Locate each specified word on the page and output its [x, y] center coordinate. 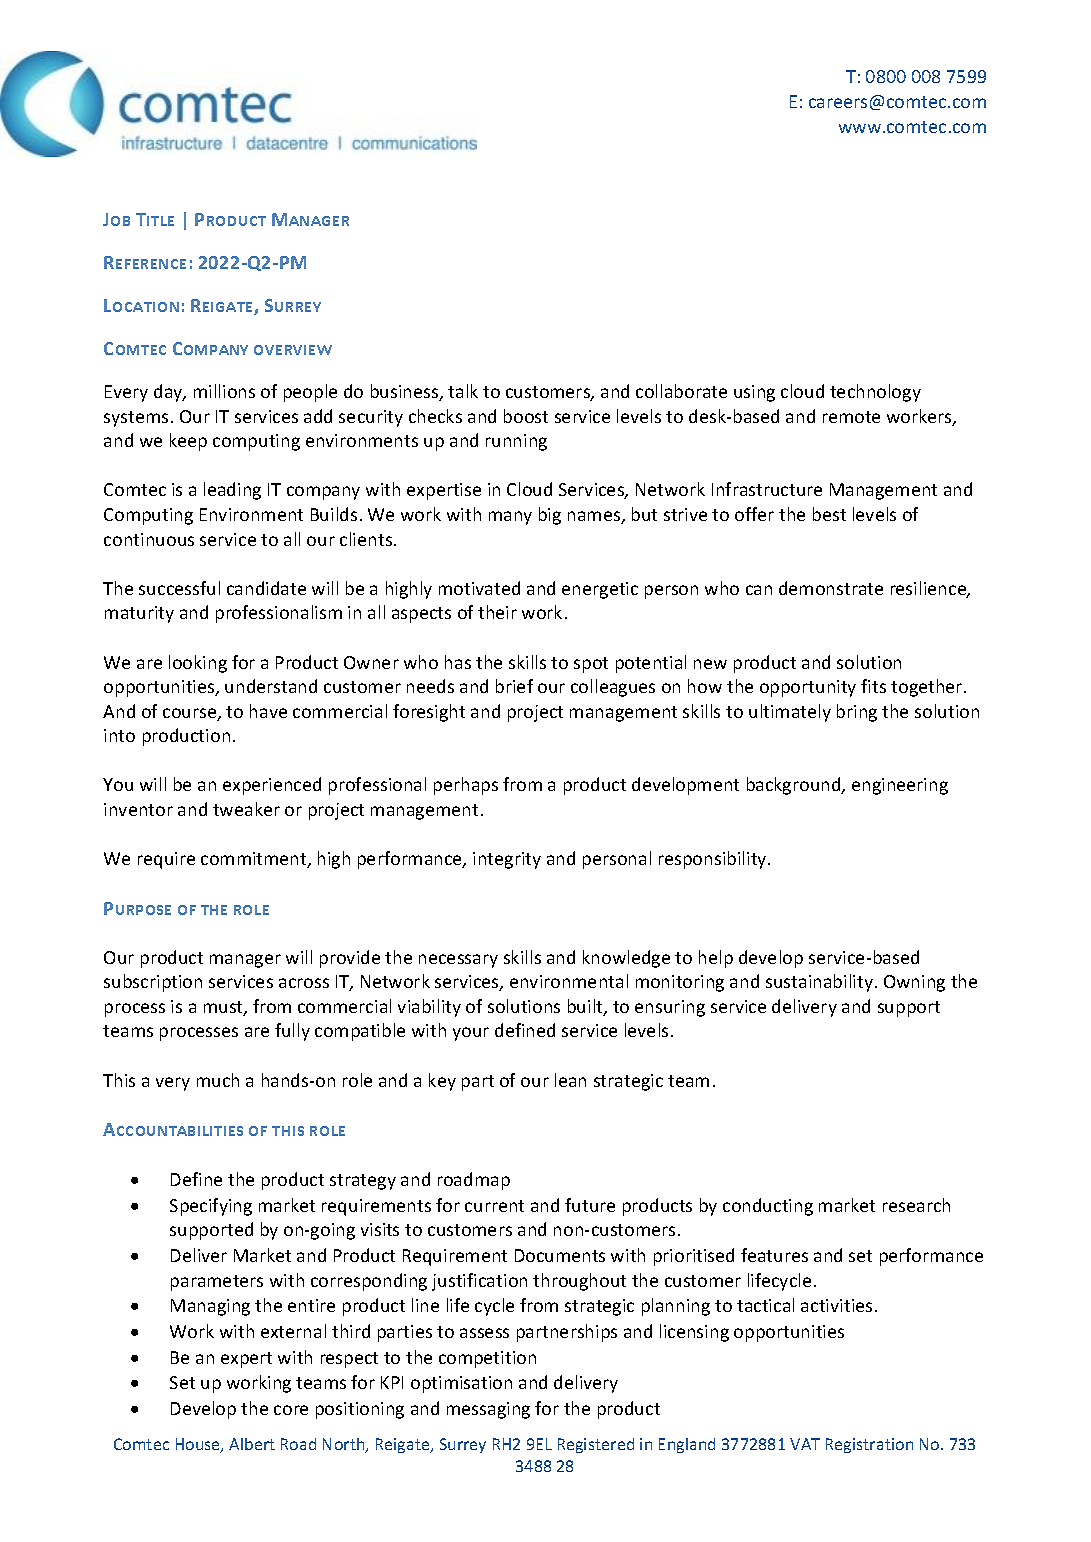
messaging [488, 1410]
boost [526, 416]
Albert [252, 1444]
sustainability [819, 983]
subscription [153, 983]
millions [224, 391]
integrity [507, 860]
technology [875, 393]
